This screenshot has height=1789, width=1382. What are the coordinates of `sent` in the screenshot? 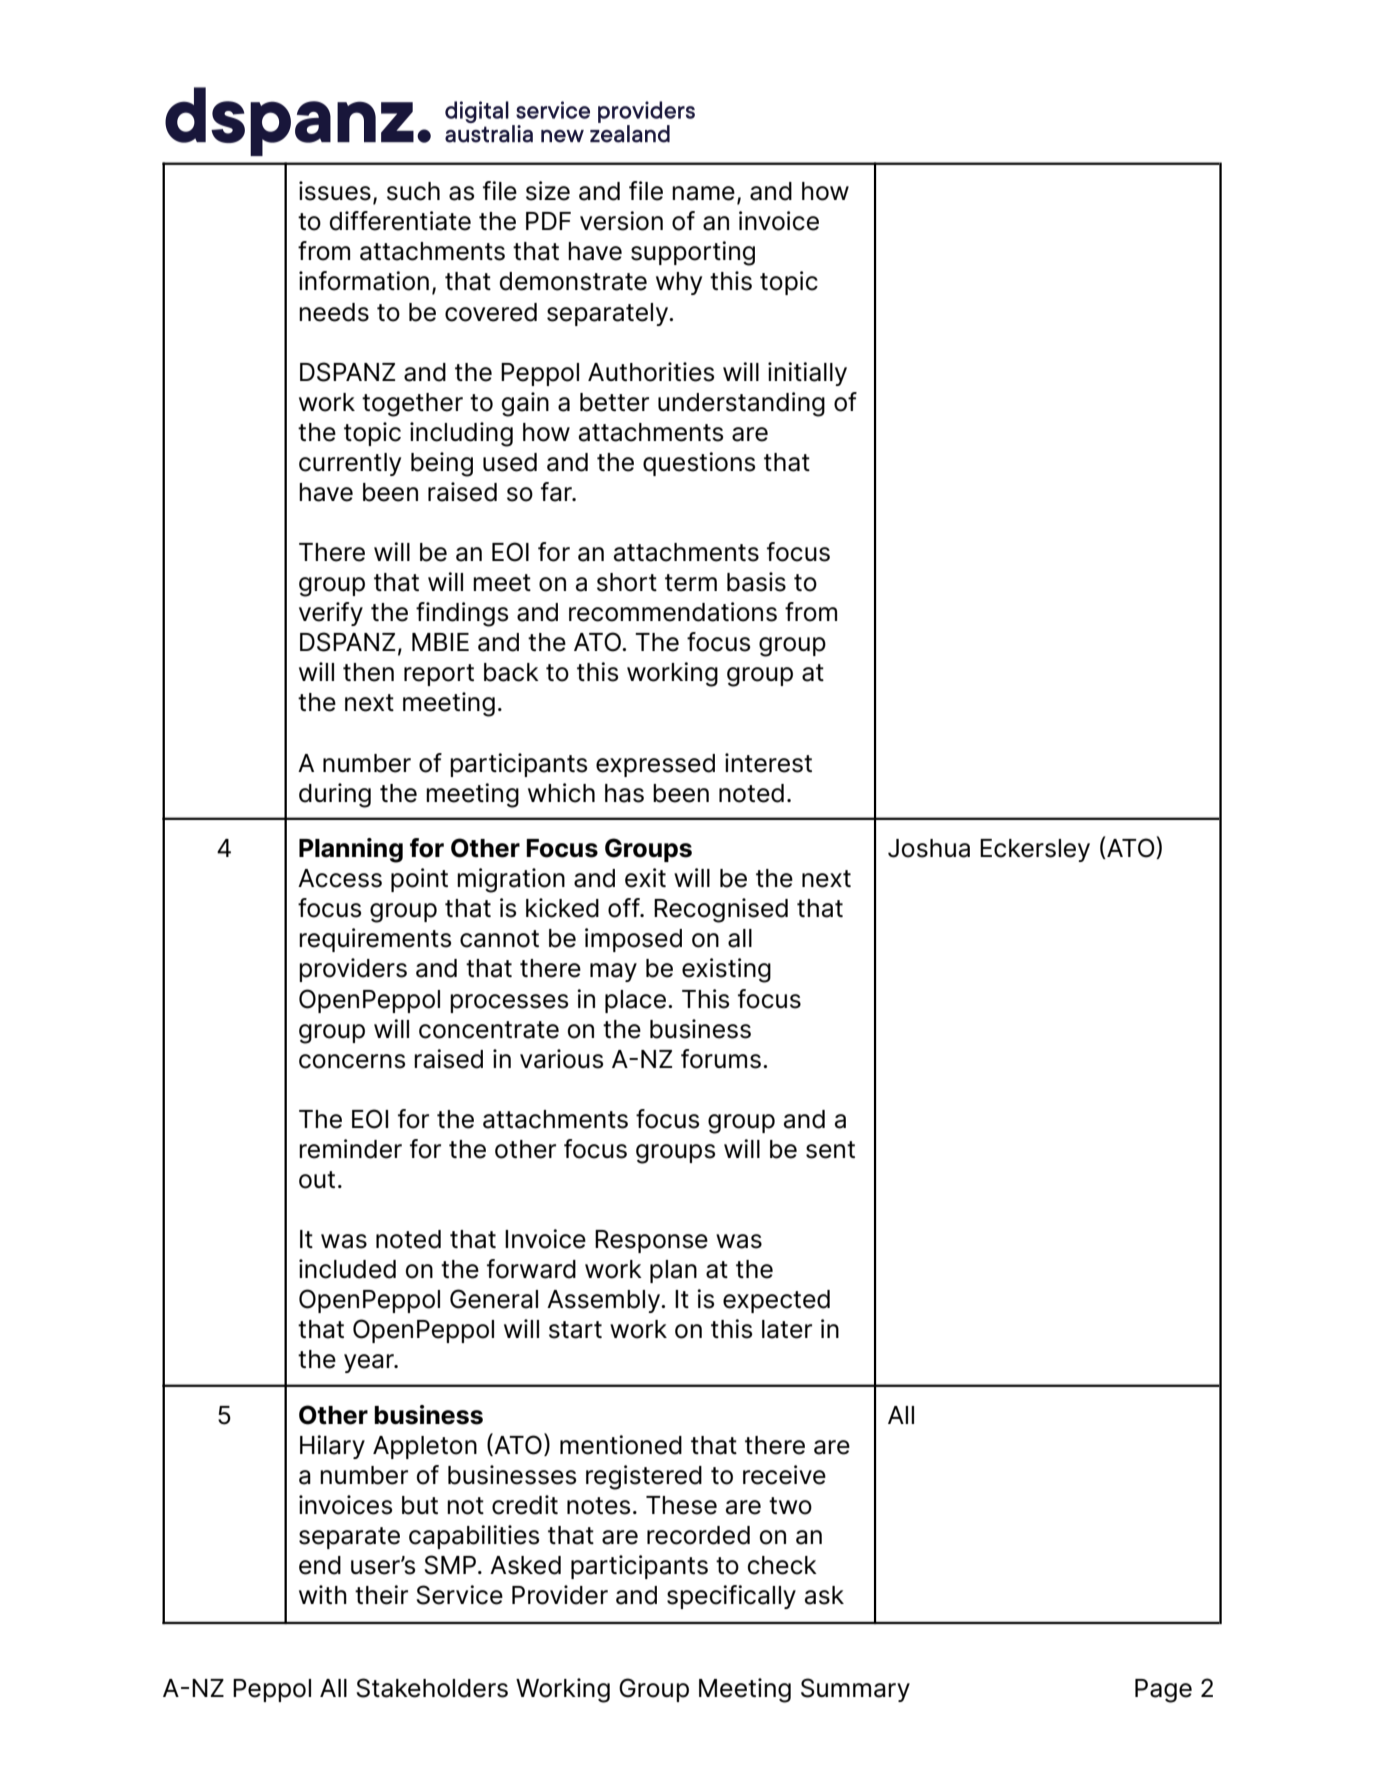 It's located at (830, 1150).
